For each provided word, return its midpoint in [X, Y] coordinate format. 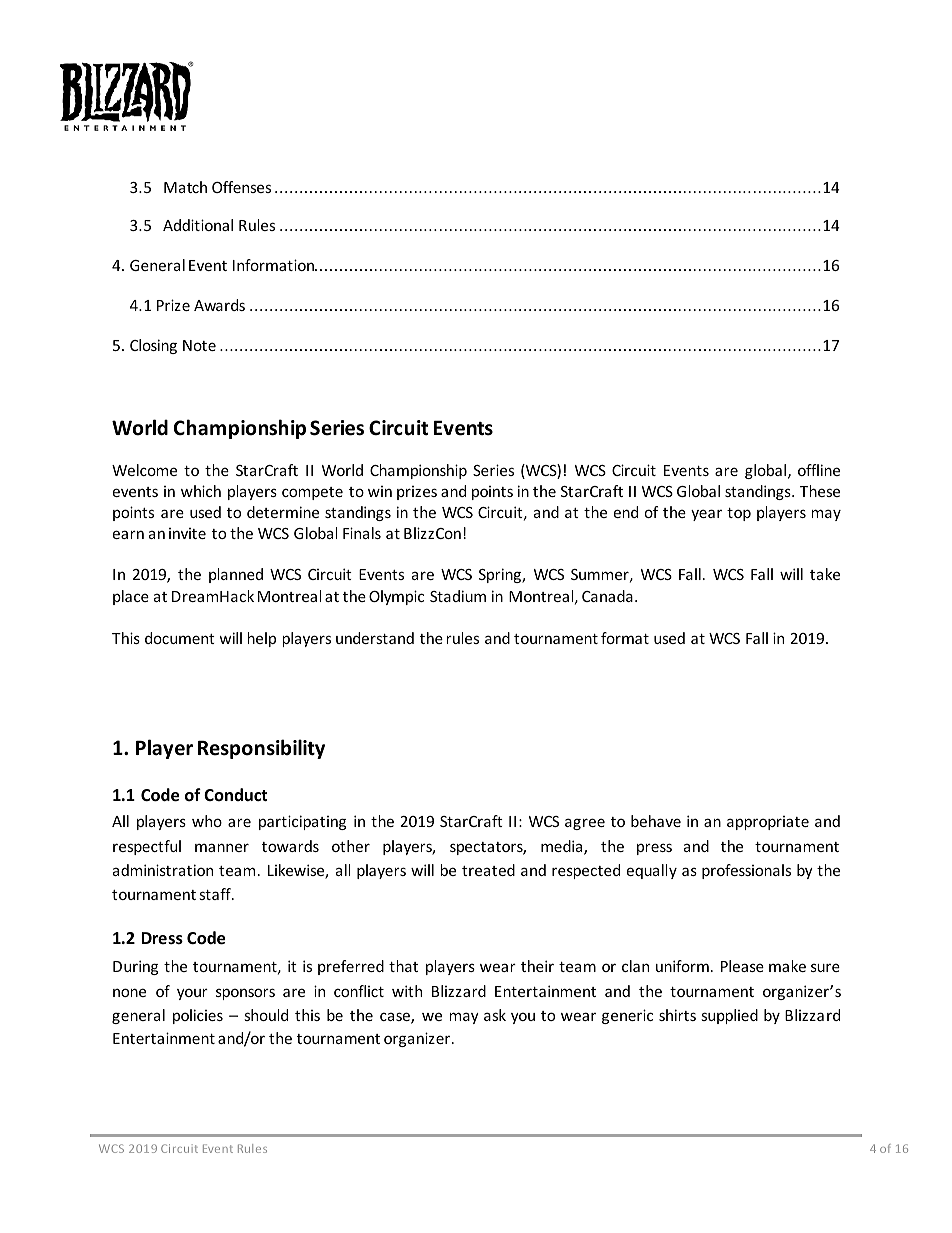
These [820, 491]
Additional [198, 225]
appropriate [768, 823]
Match [185, 187]
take [825, 574]
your [192, 994]
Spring [501, 575]
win [380, 491]
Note [199, 345]
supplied [729, 1016]
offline [819, 470]
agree [585, 824]
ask [495, 1015]
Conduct [235, 794]
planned [236, 575]
